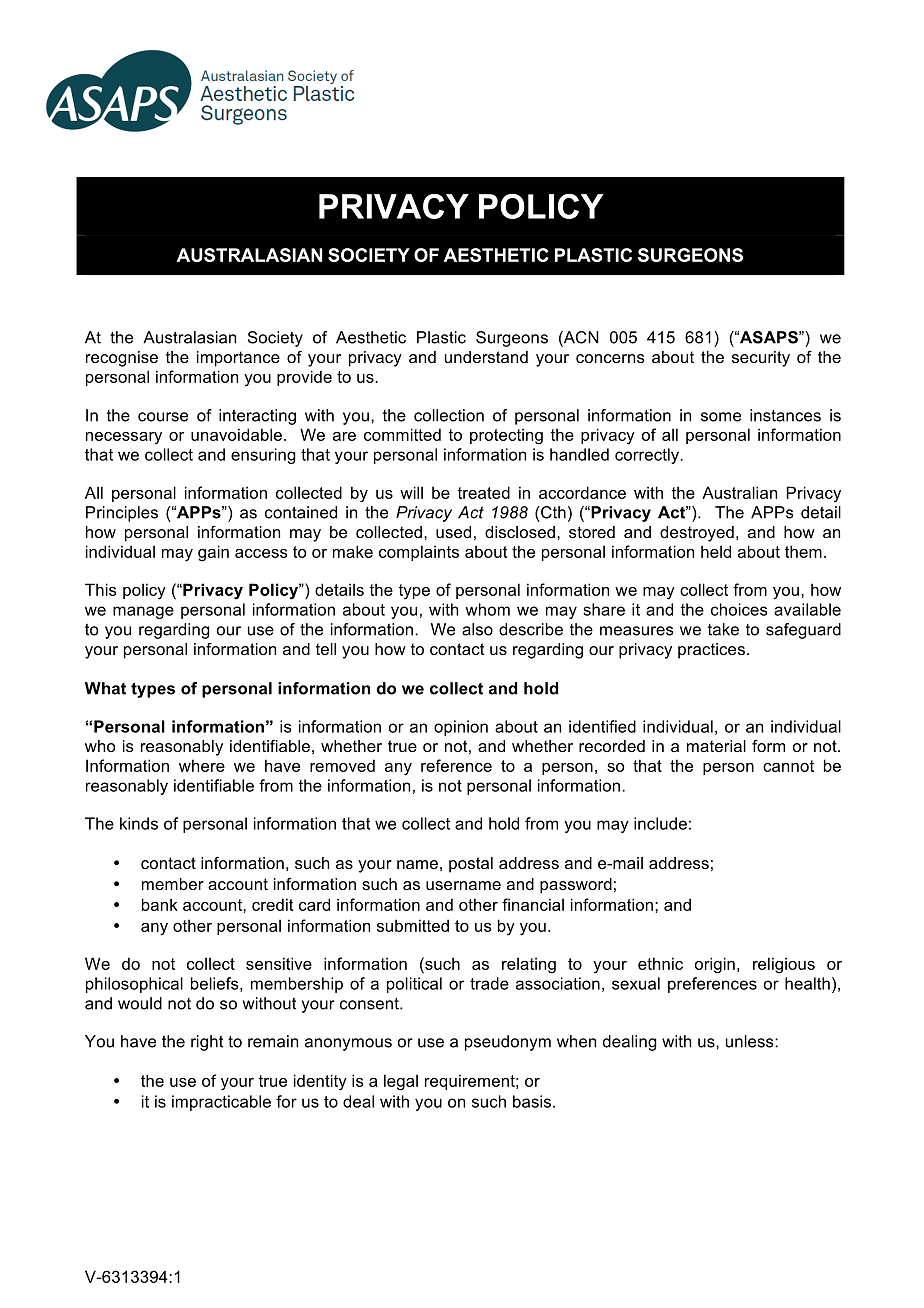  What do you see at coordinates (238, 359) in the image?
I see `importance` at bounding box center [238, 359].
